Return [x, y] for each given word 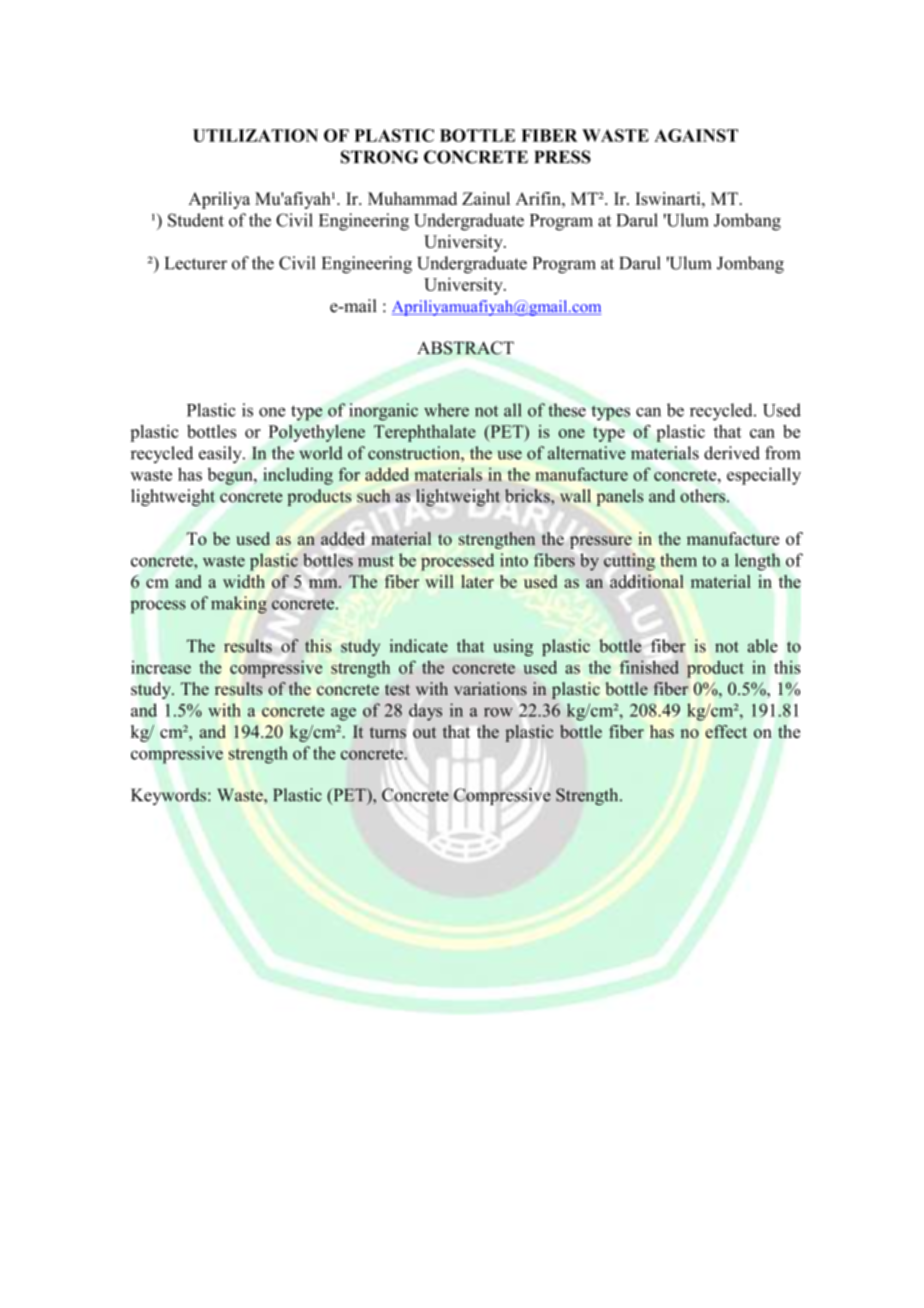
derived [732, 453]
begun [231, 476]
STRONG [379, 157]
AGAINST [696, 135]
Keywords [168, 796]
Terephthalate [425, 433]
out [424, 732]
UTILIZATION [255, 135]
